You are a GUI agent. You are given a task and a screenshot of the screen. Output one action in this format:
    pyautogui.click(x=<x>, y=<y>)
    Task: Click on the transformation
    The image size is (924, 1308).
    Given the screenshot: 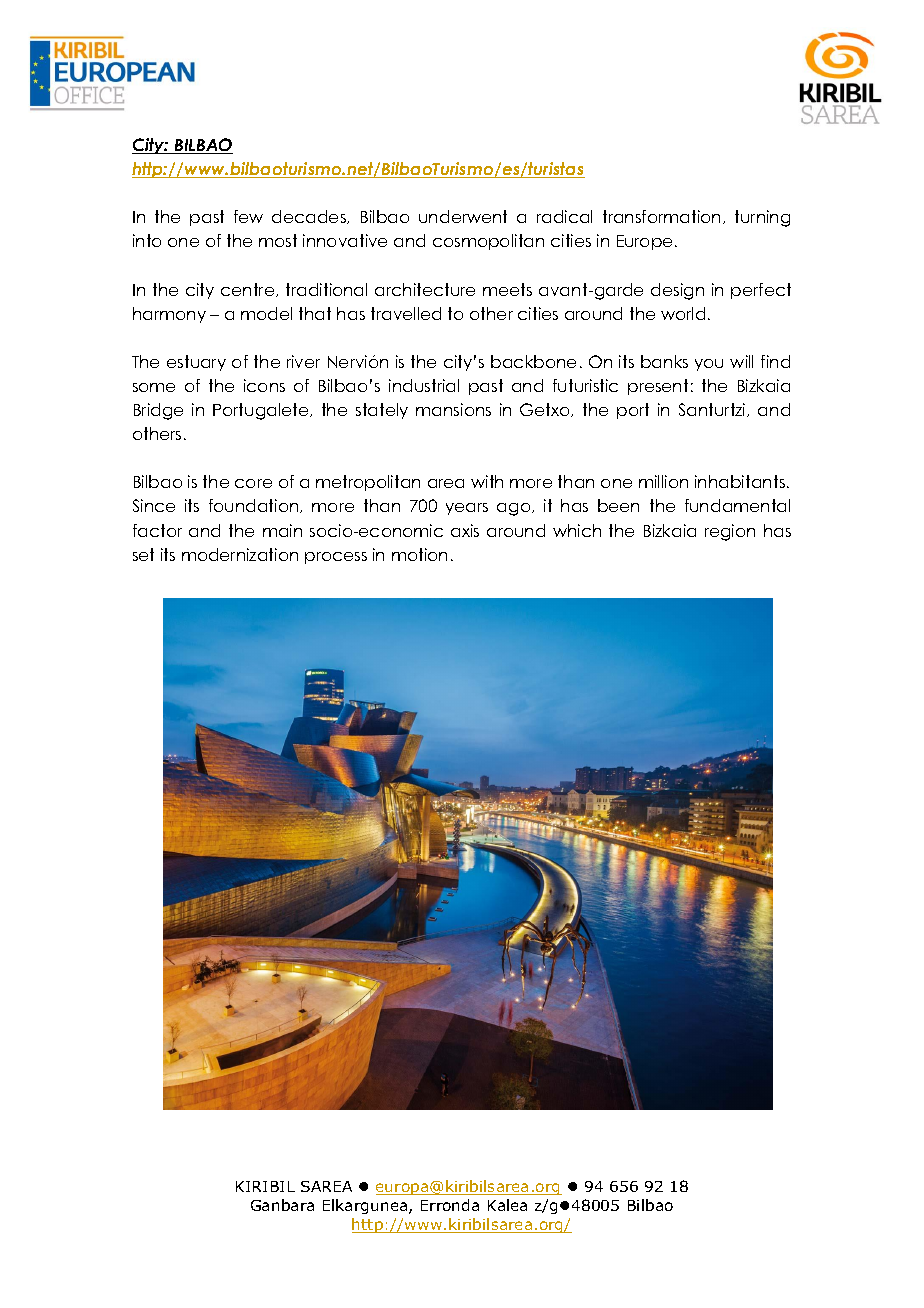 What is the action you would take?
    pyautogui.click(x=661, y=216)
